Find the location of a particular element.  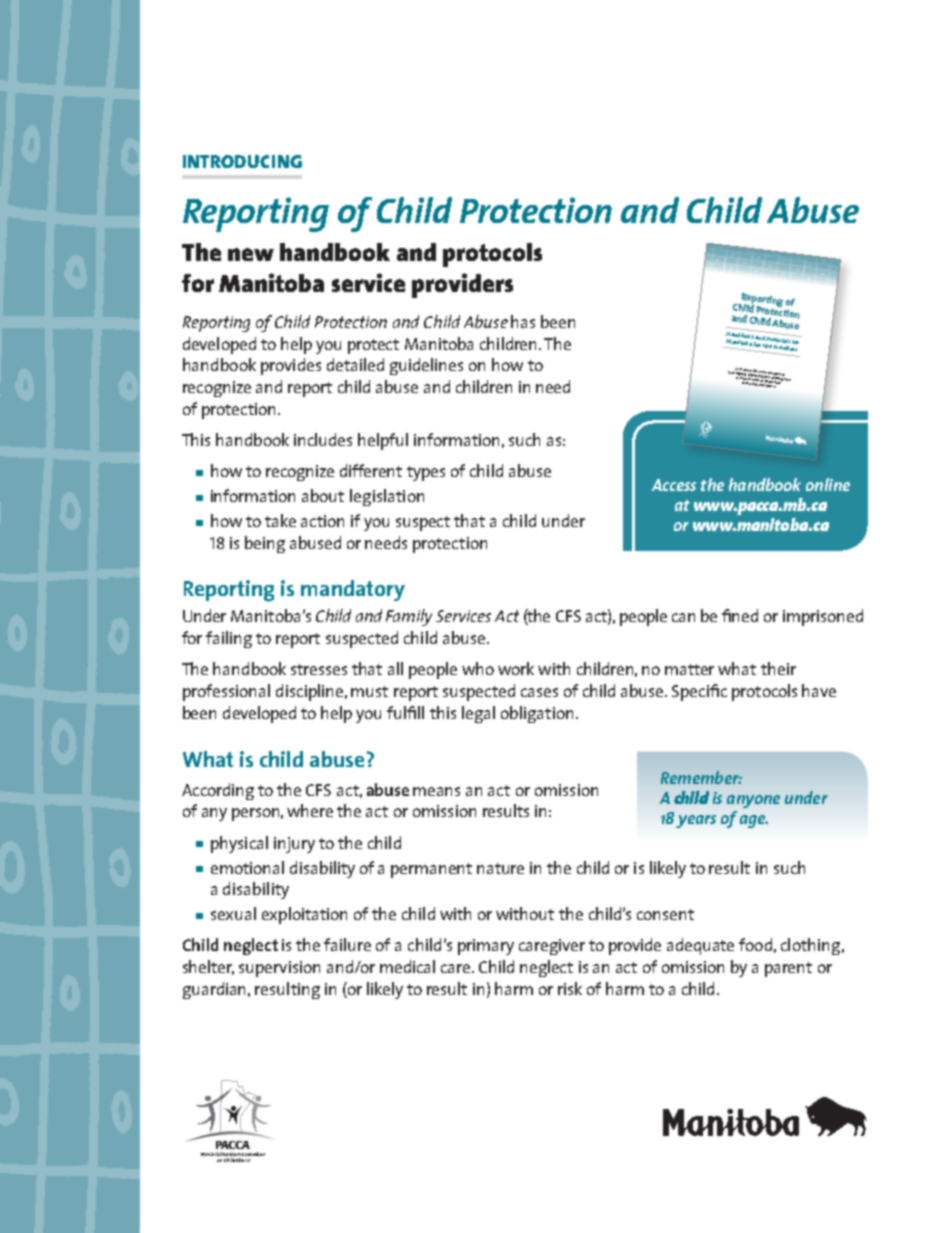

obligation is located at coordinates (537, 714).
